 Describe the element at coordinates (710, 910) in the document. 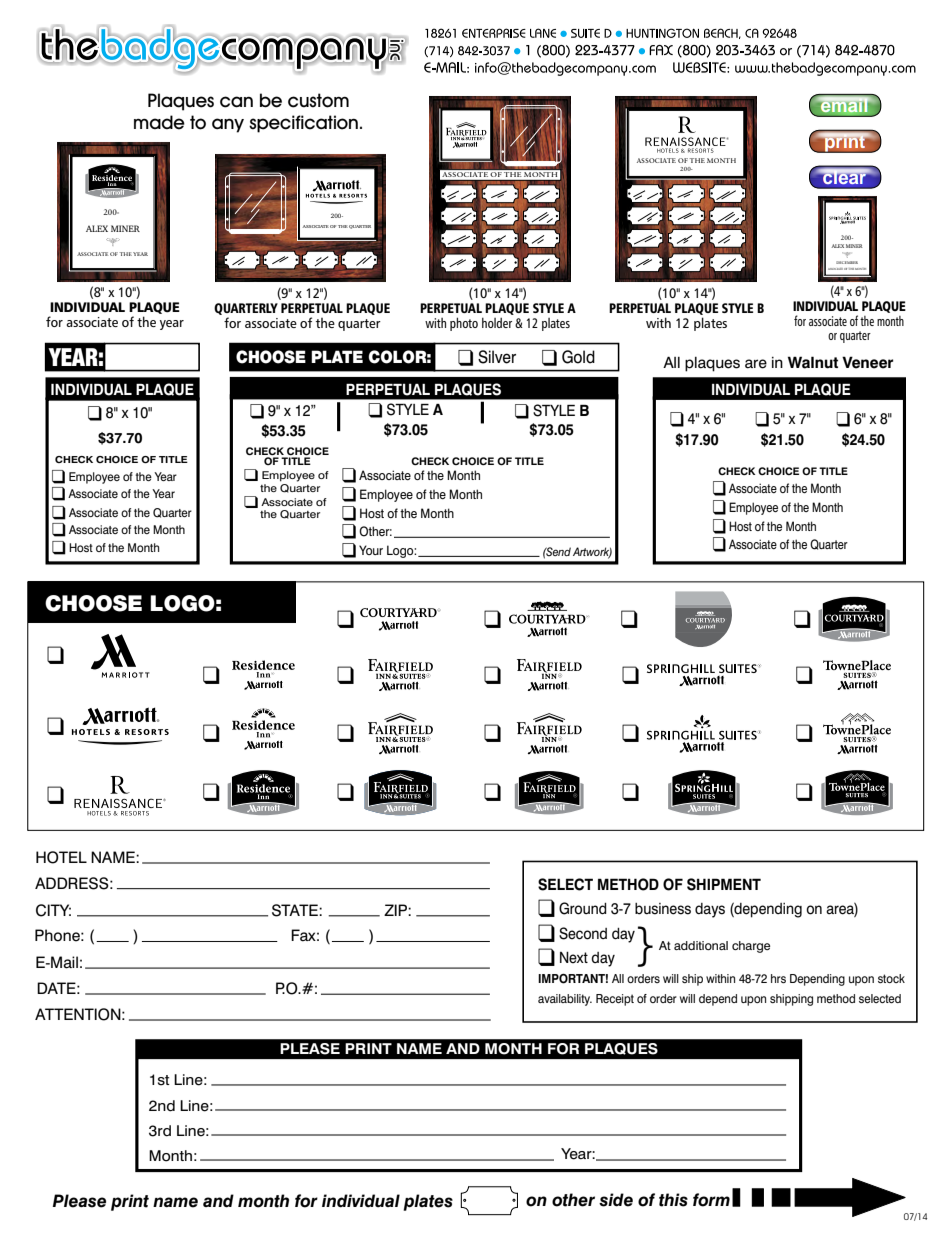

I see `days` at that location.
